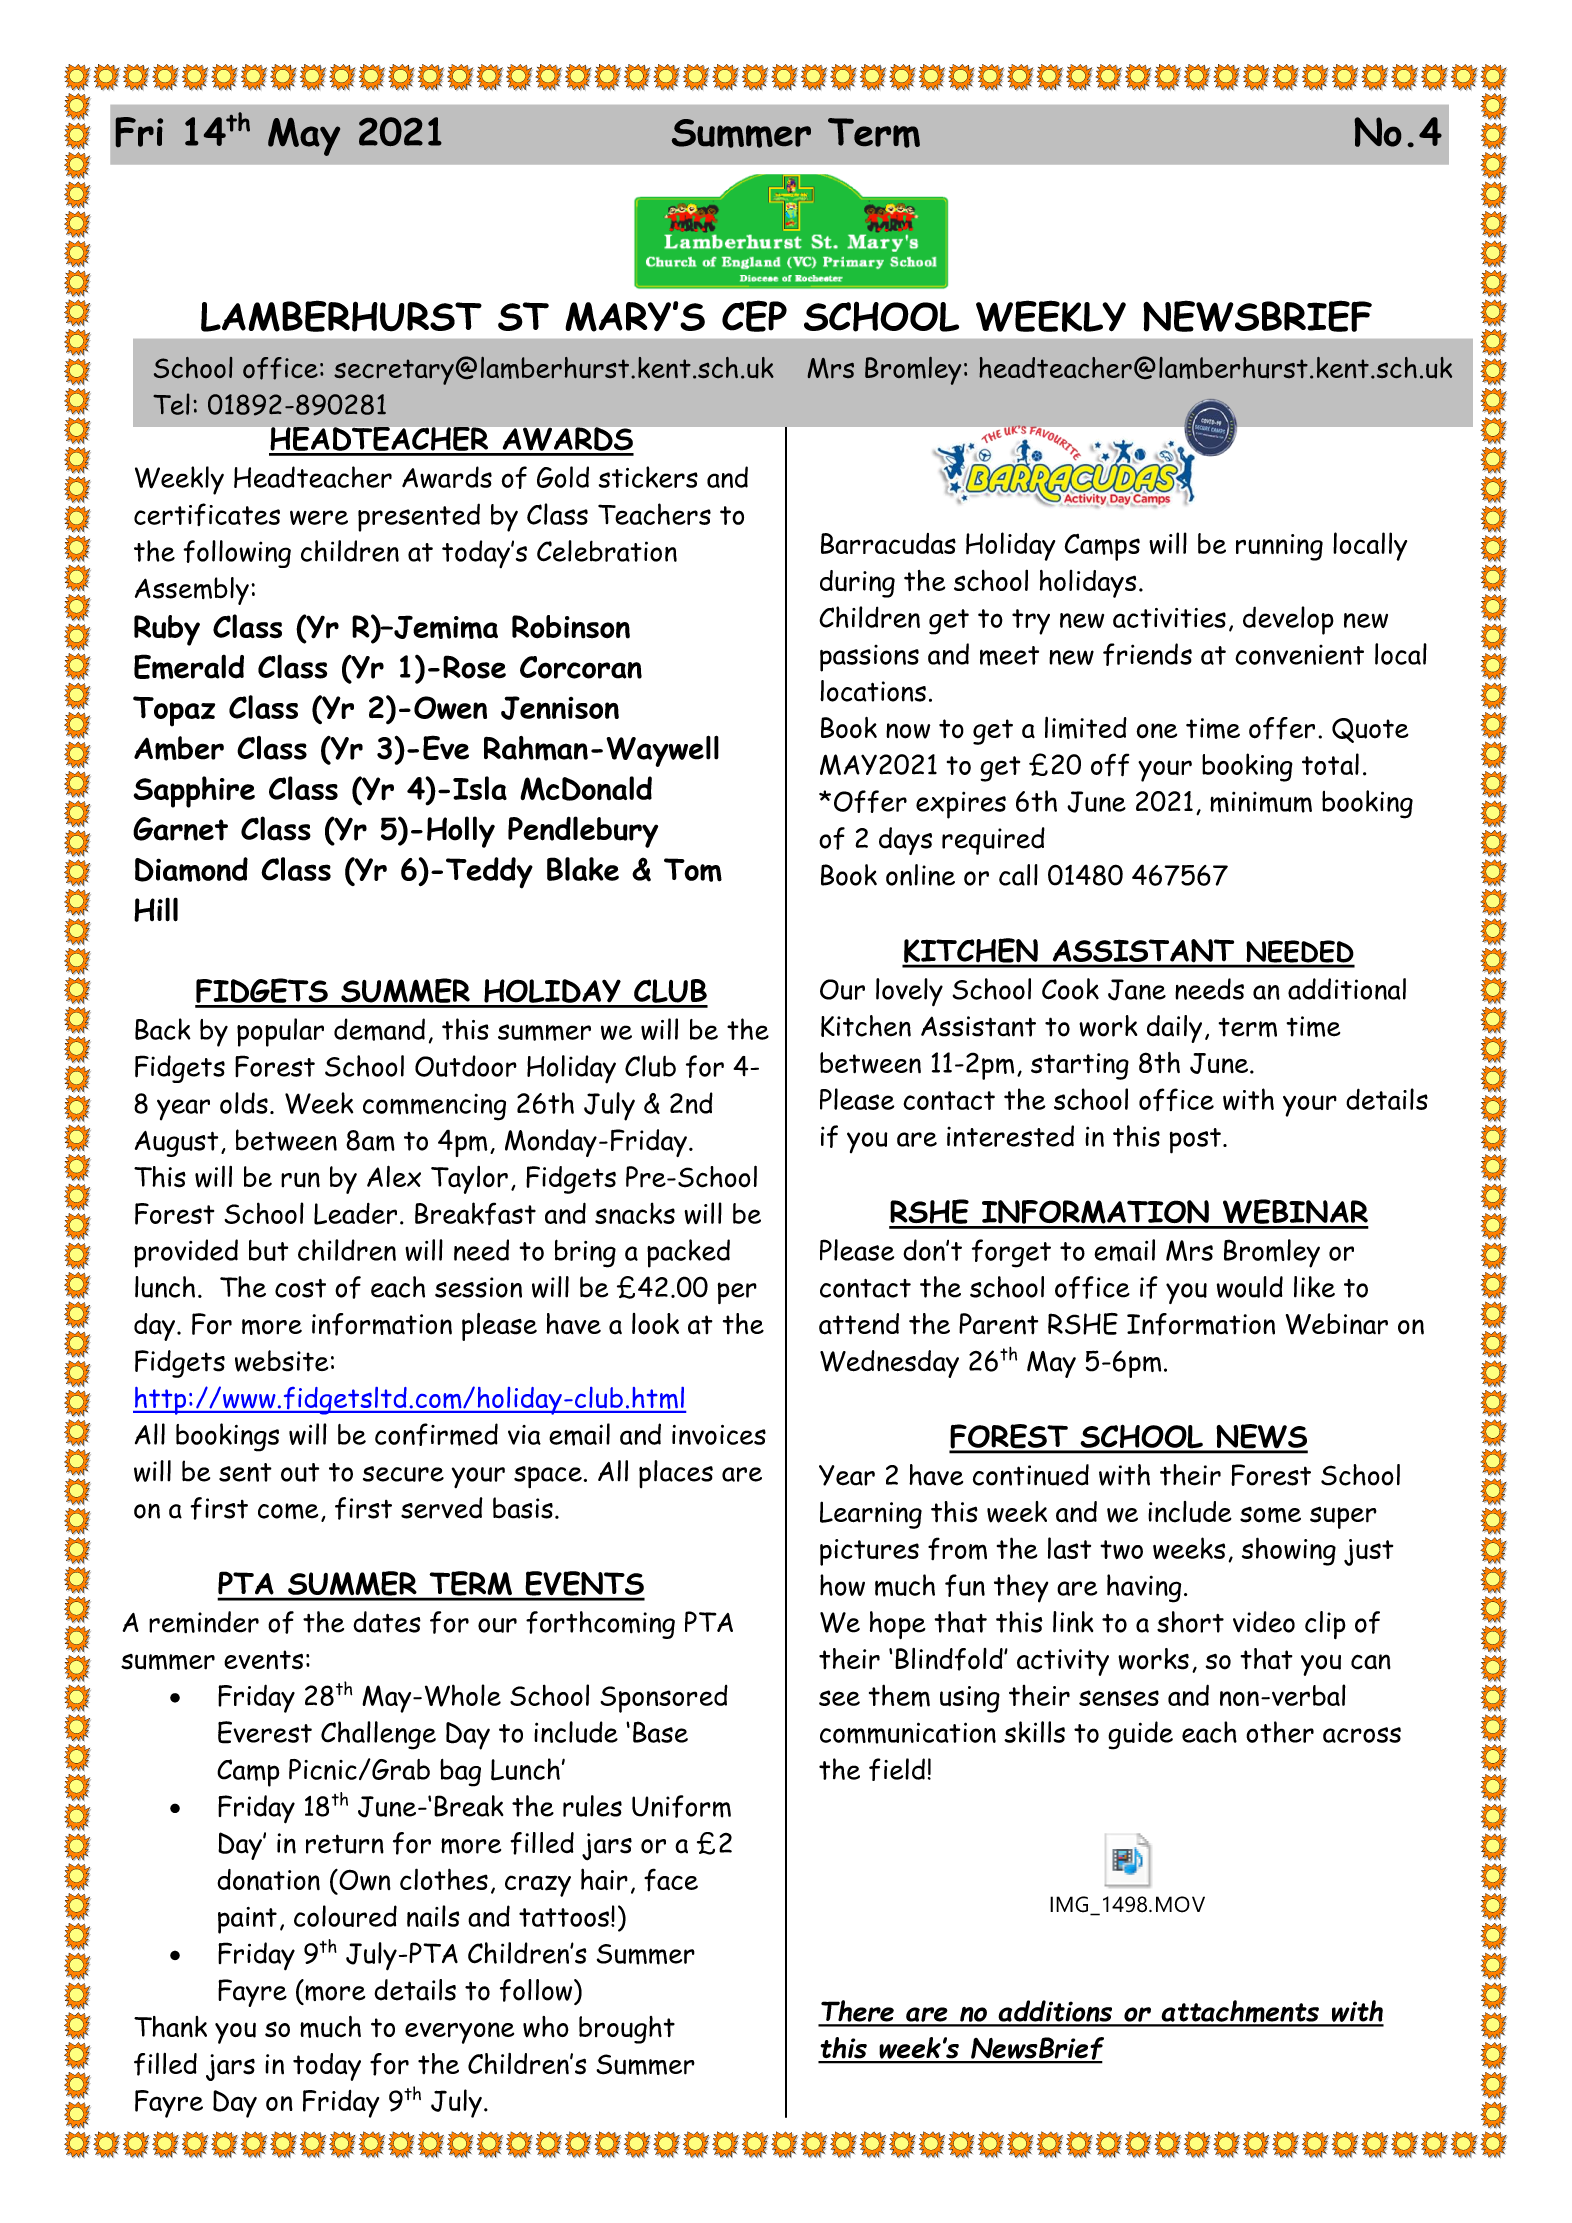 This screenshot has width=1572, height=2223. Describe the element at coordinates (627, 2030) in the screenshot. I see `brought` at that location.
